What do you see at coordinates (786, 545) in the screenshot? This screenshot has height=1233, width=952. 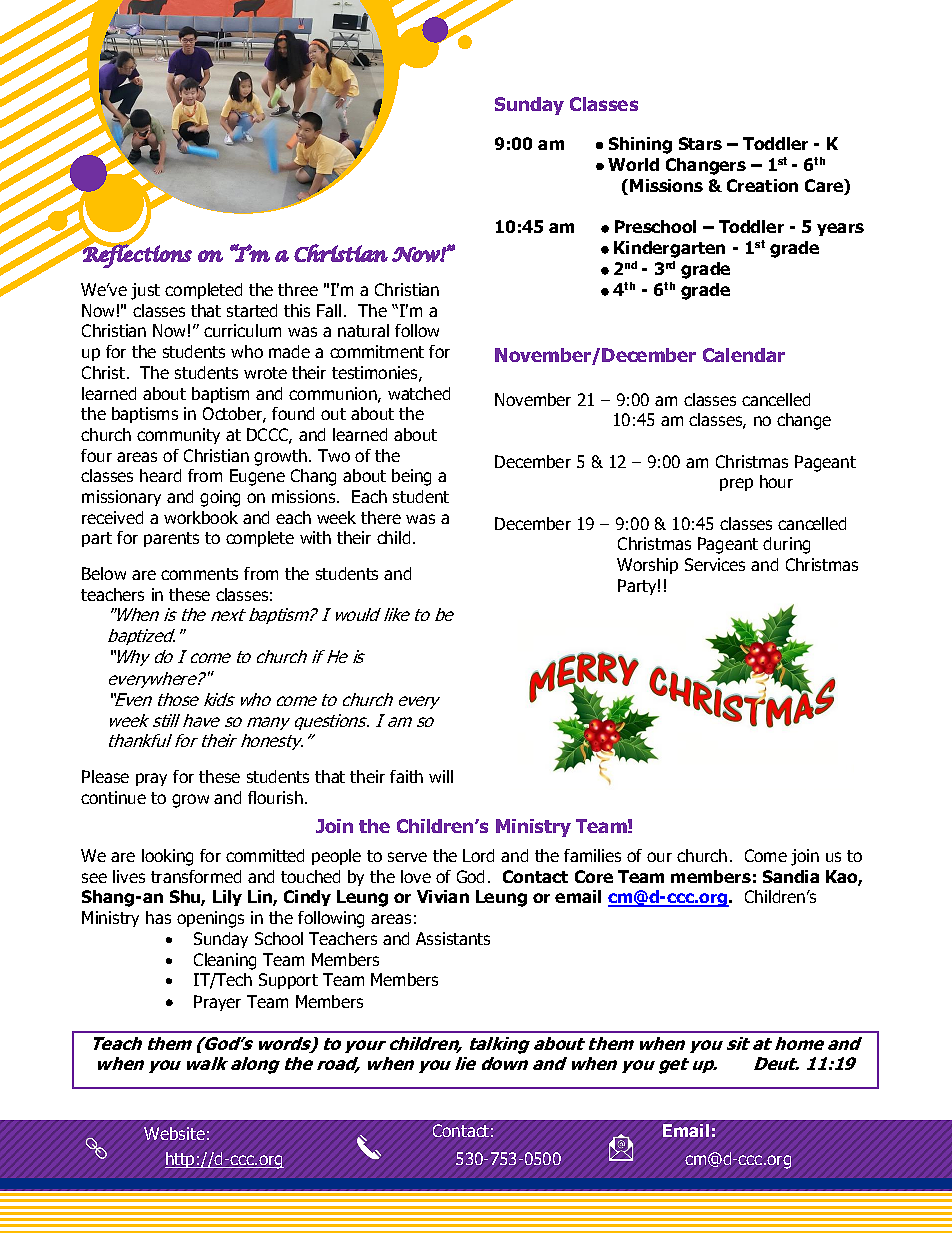 I see `during` at bounding box center [786, 545].
